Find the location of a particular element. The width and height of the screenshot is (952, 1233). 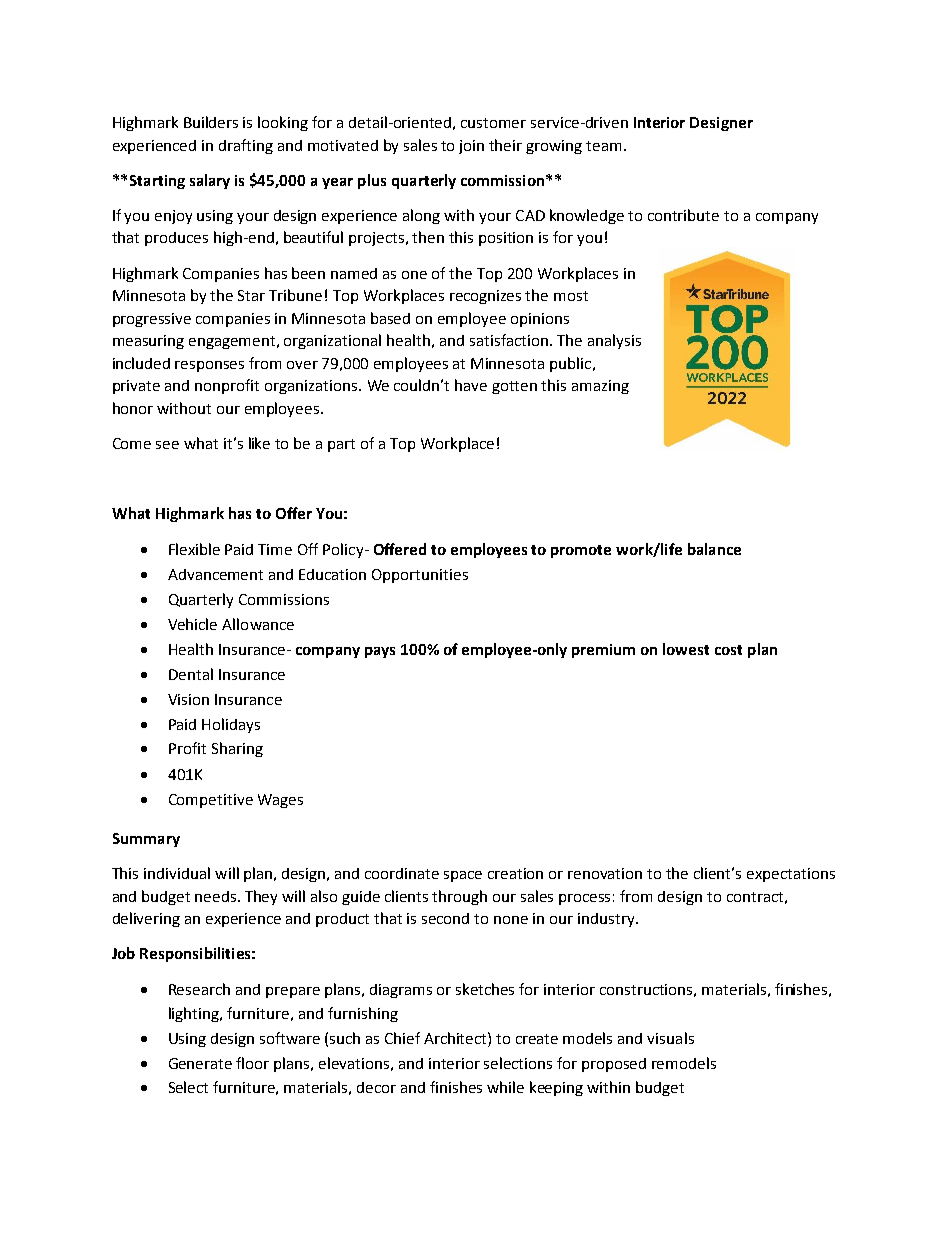

Competitive is located at coordinates (211, 801).
